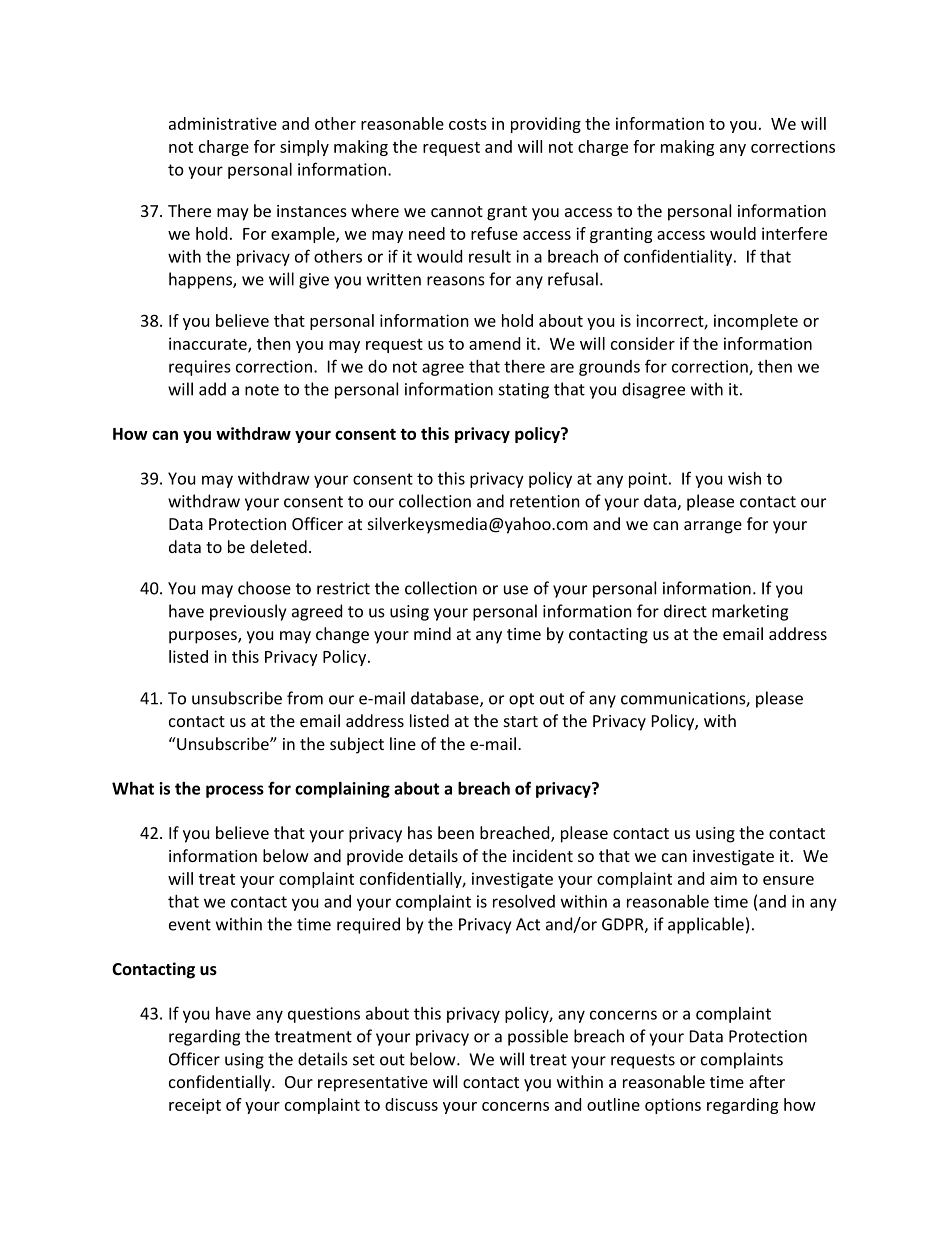  What do you see at coordinates (521, 721) in the image?
I see `start` at bounding box center [521, 721].
